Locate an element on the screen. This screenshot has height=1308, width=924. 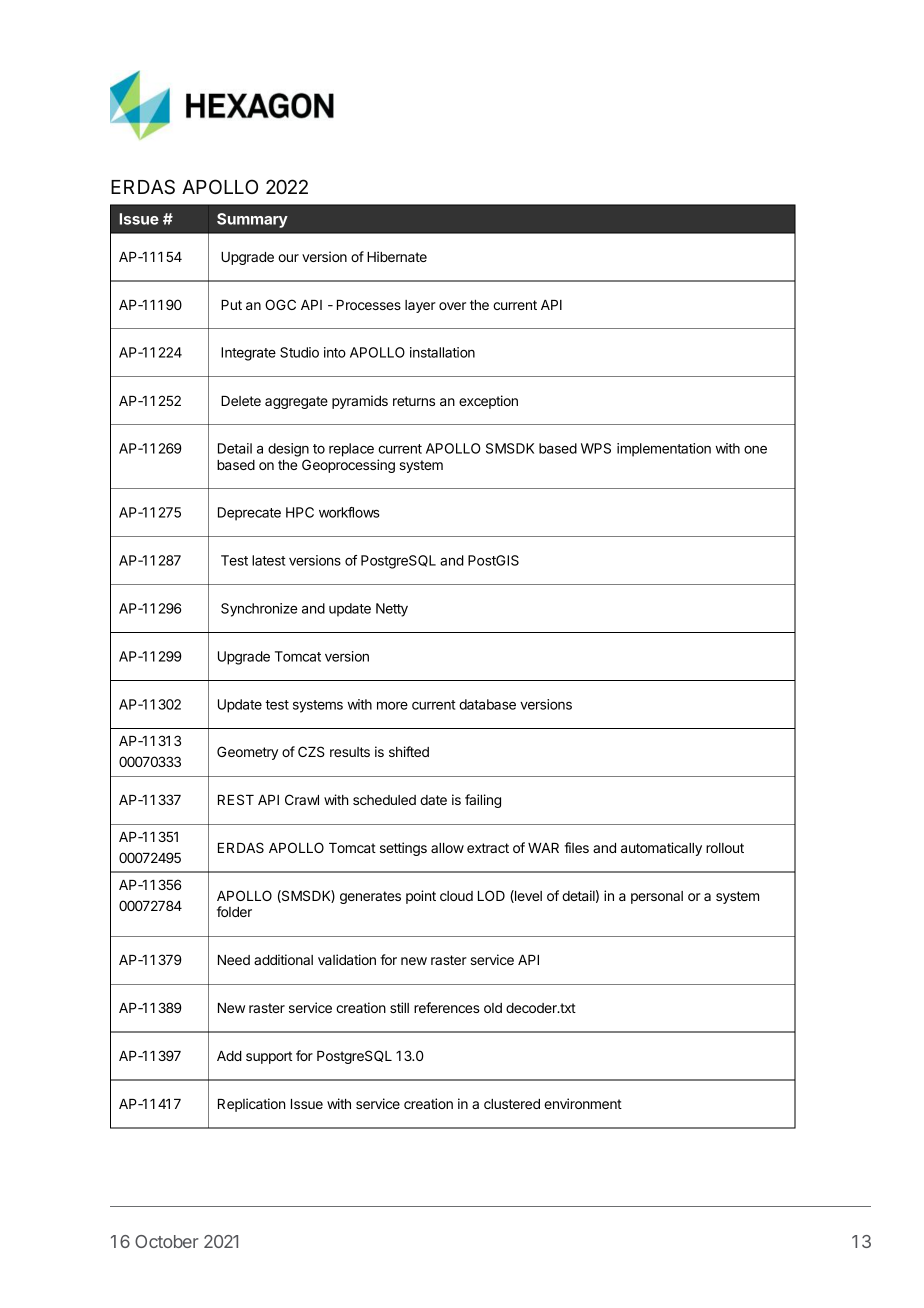
Need is located at coordinates (234, 960).
